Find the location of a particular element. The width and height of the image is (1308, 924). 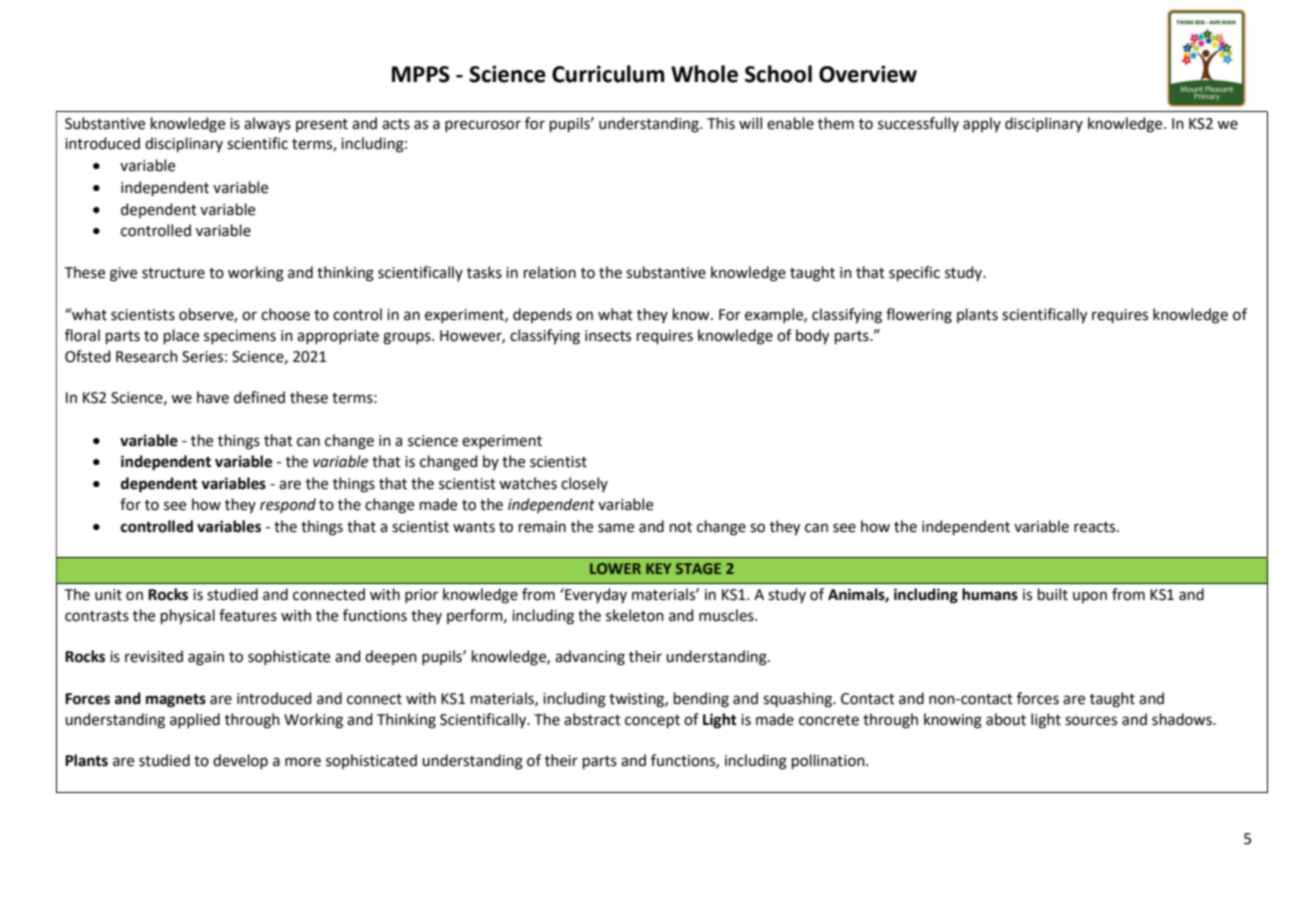

choose is located at coordinates (285, 314).
